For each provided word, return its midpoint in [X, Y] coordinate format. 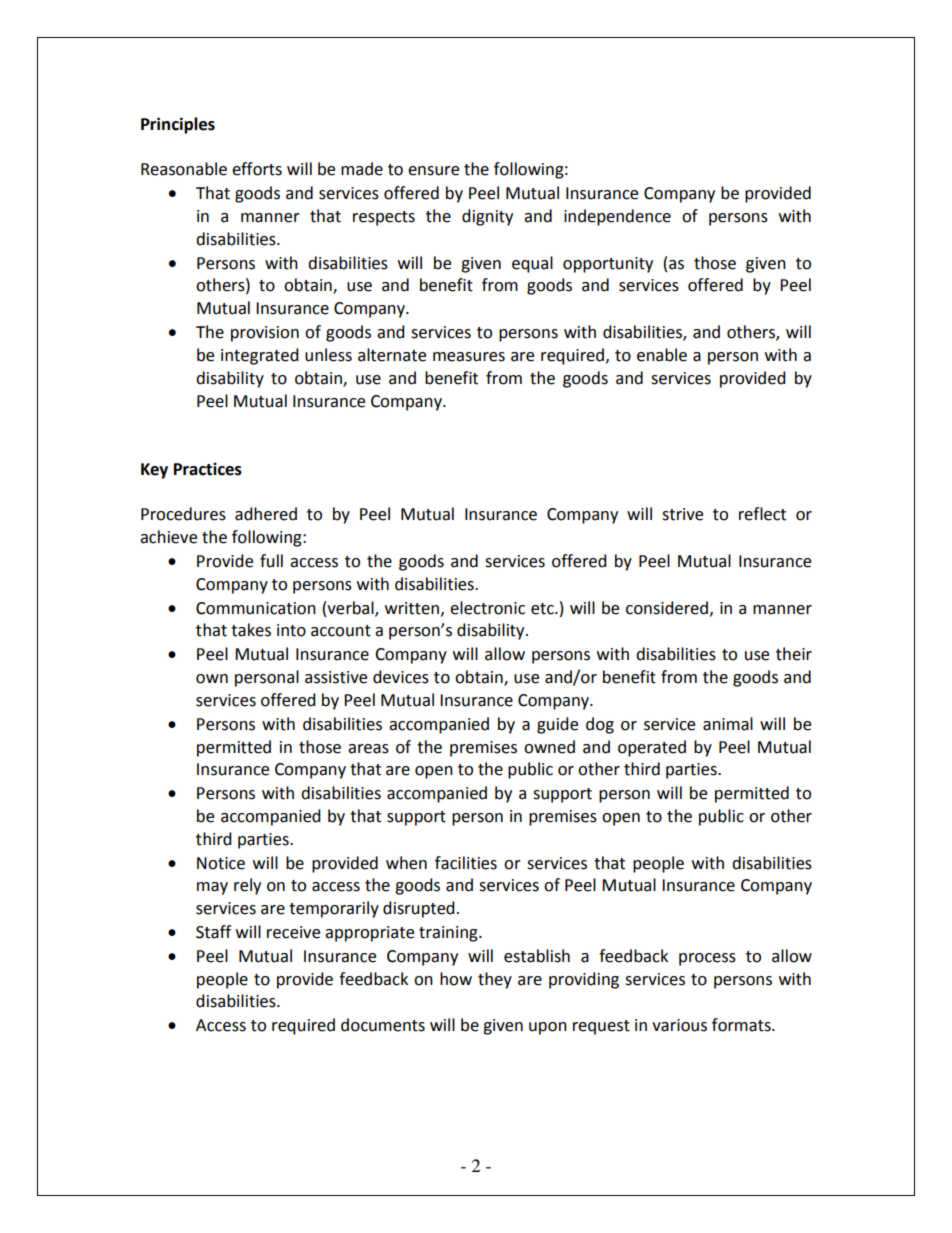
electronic [487, 608]
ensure [433, 171]
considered [668, 608]
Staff [213, 932]
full [271, 561]
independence [617, 217]
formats [742, 1025]
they [495, 980]
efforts [257, 169]
